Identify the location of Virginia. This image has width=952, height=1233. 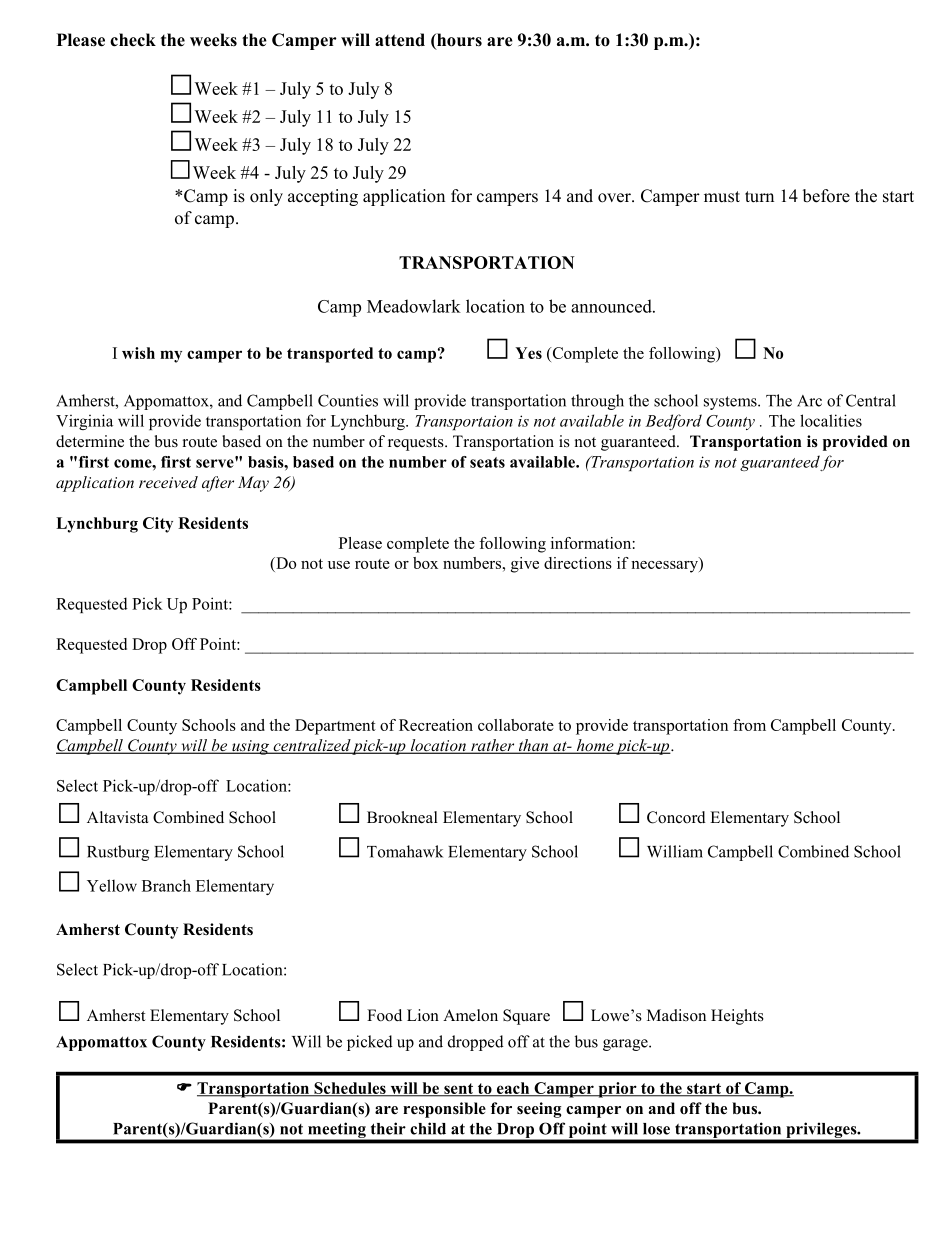
(84, 422).
